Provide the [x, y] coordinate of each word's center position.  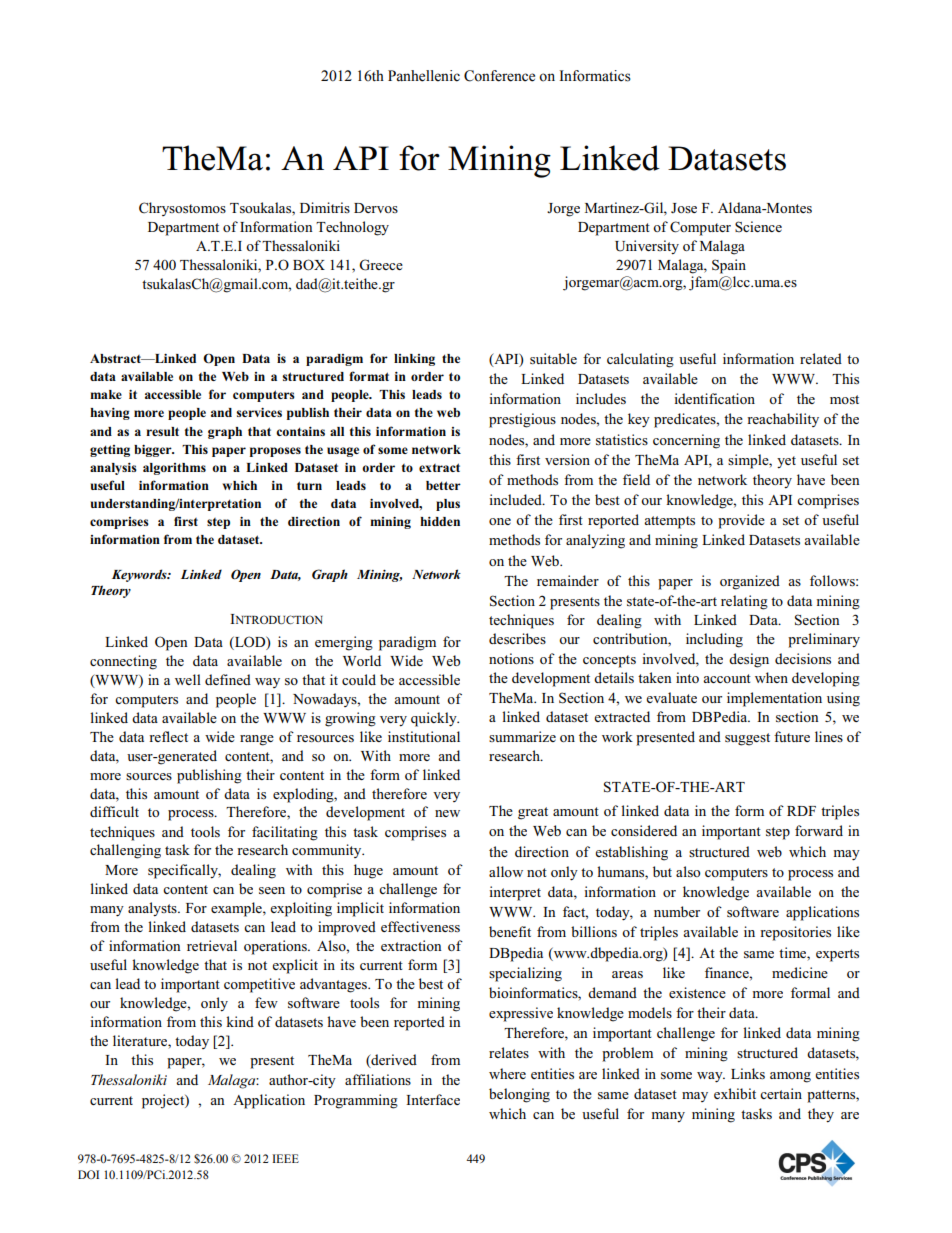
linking [414, 360]
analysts [153, 909]
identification [714, 398]
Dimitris [325, 207]
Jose [684, 208]
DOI [88, 1174]
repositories [795, 933]
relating [744, 602]
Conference [499, 76]
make [106, 394]
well [188, 679]
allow [506, 871]
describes [517, 638]
